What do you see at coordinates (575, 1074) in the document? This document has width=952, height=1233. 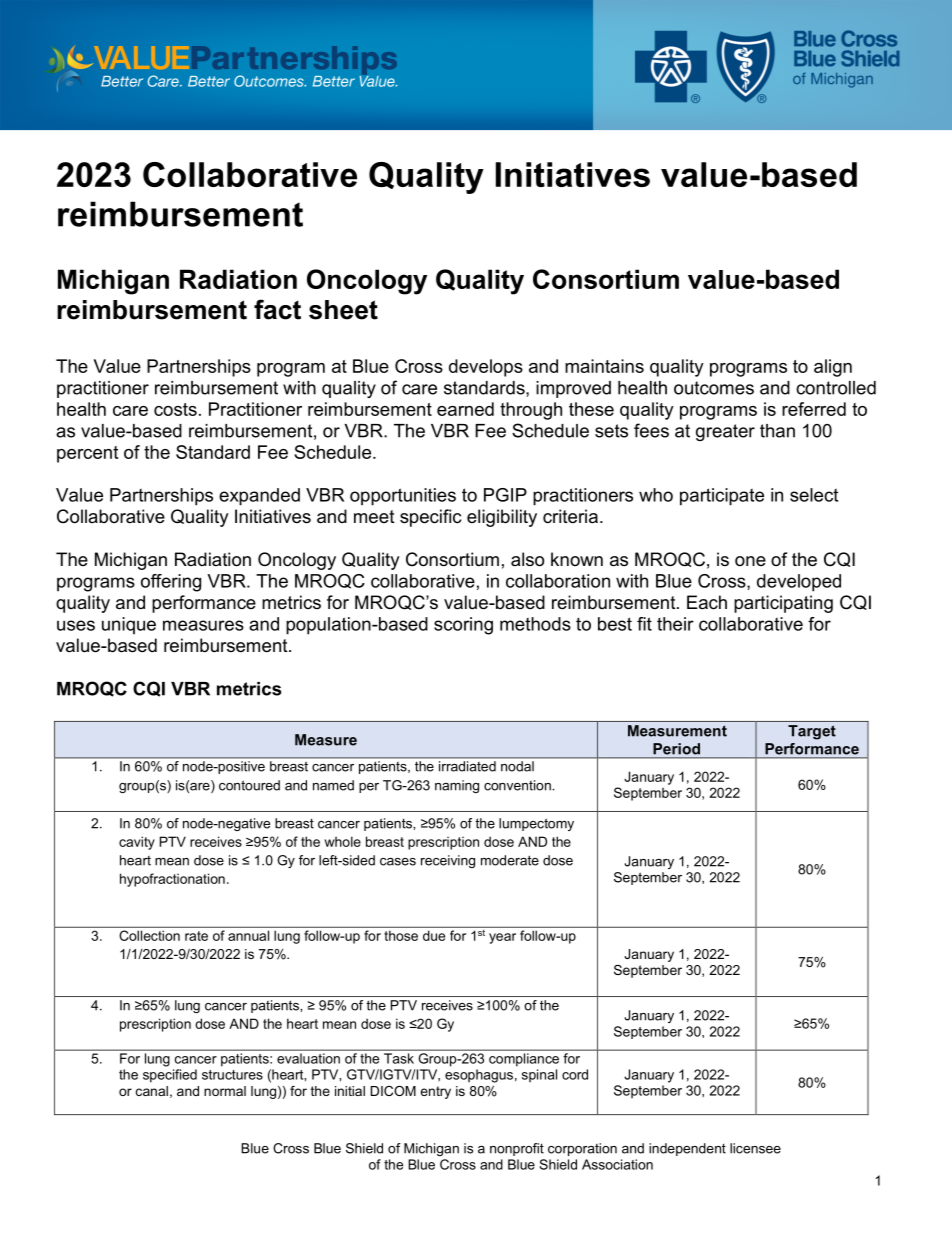 I see `cord` at bounding box center [575, 1074].
